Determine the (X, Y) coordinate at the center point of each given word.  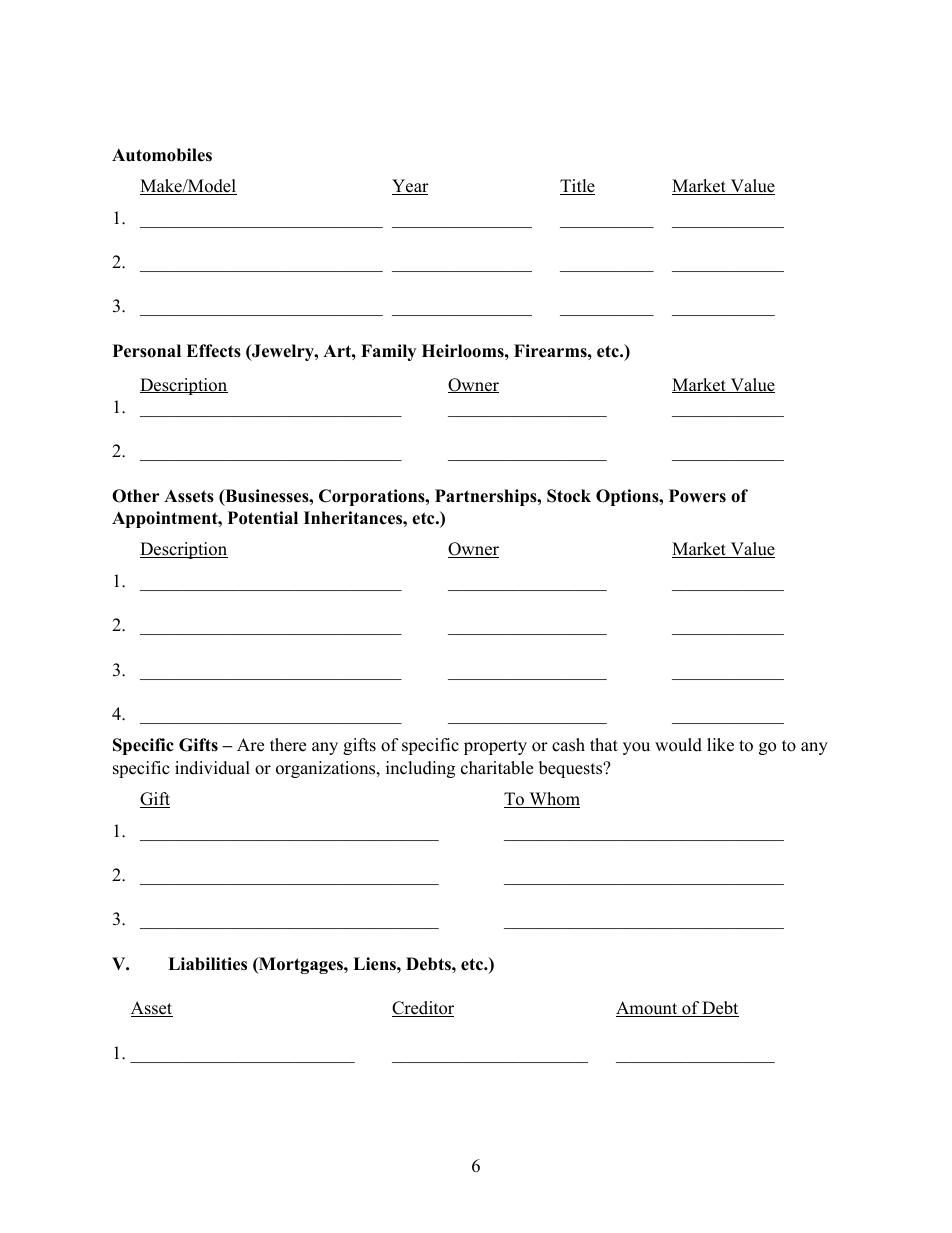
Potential (263, 518)
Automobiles (162, 155)
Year (410, 187)
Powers (697, 496)
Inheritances (354, 518)
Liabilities (207, 964)
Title (577, 187)
